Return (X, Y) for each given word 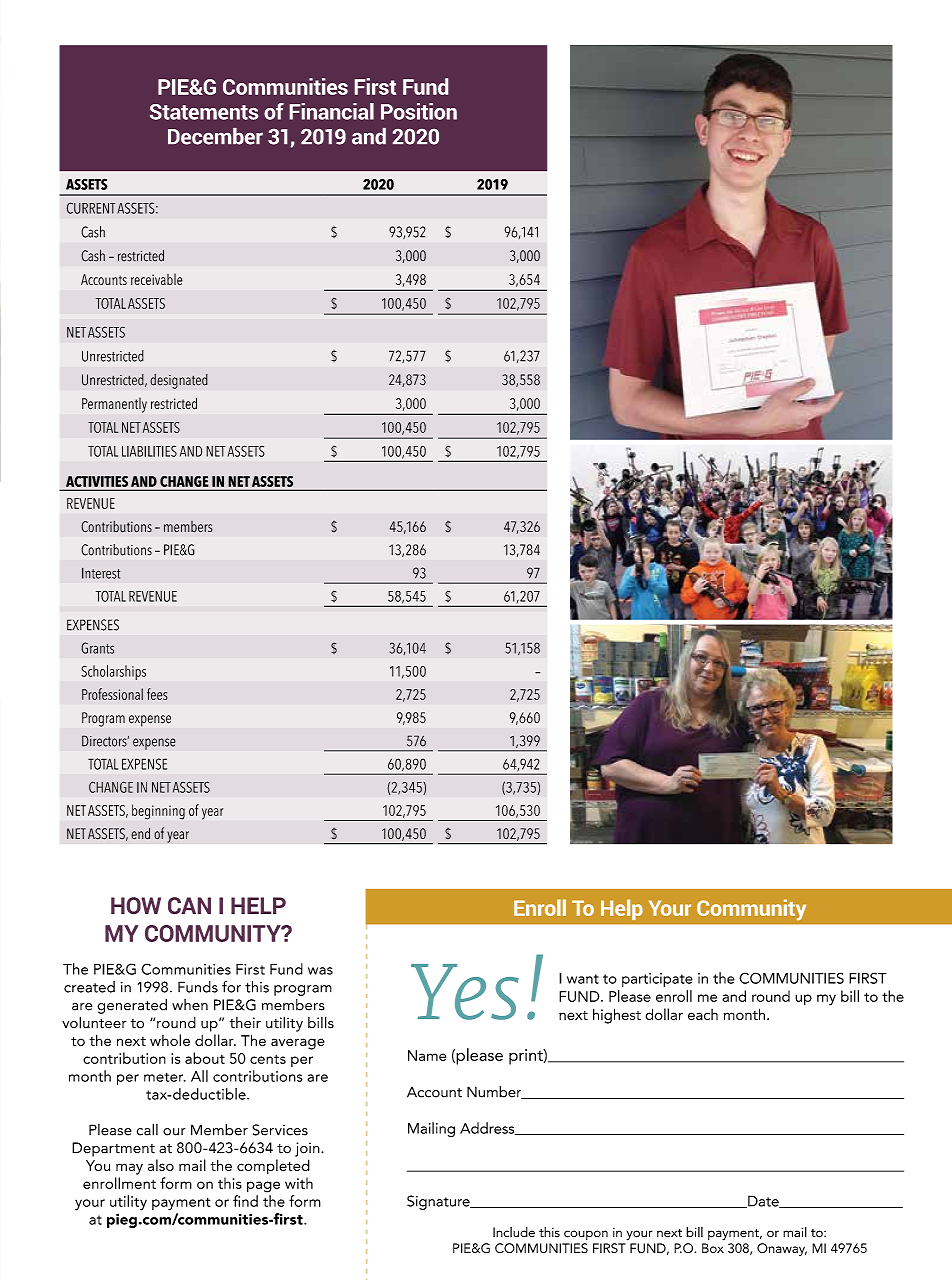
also (161, 1165)
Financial (332, 111)
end (140, 833)
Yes (465, 992)
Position (419, 111)
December (215, 136)
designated (179, 381)
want (583, 979)
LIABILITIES (149, 451)
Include (514, 1232)
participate (657, 980)
